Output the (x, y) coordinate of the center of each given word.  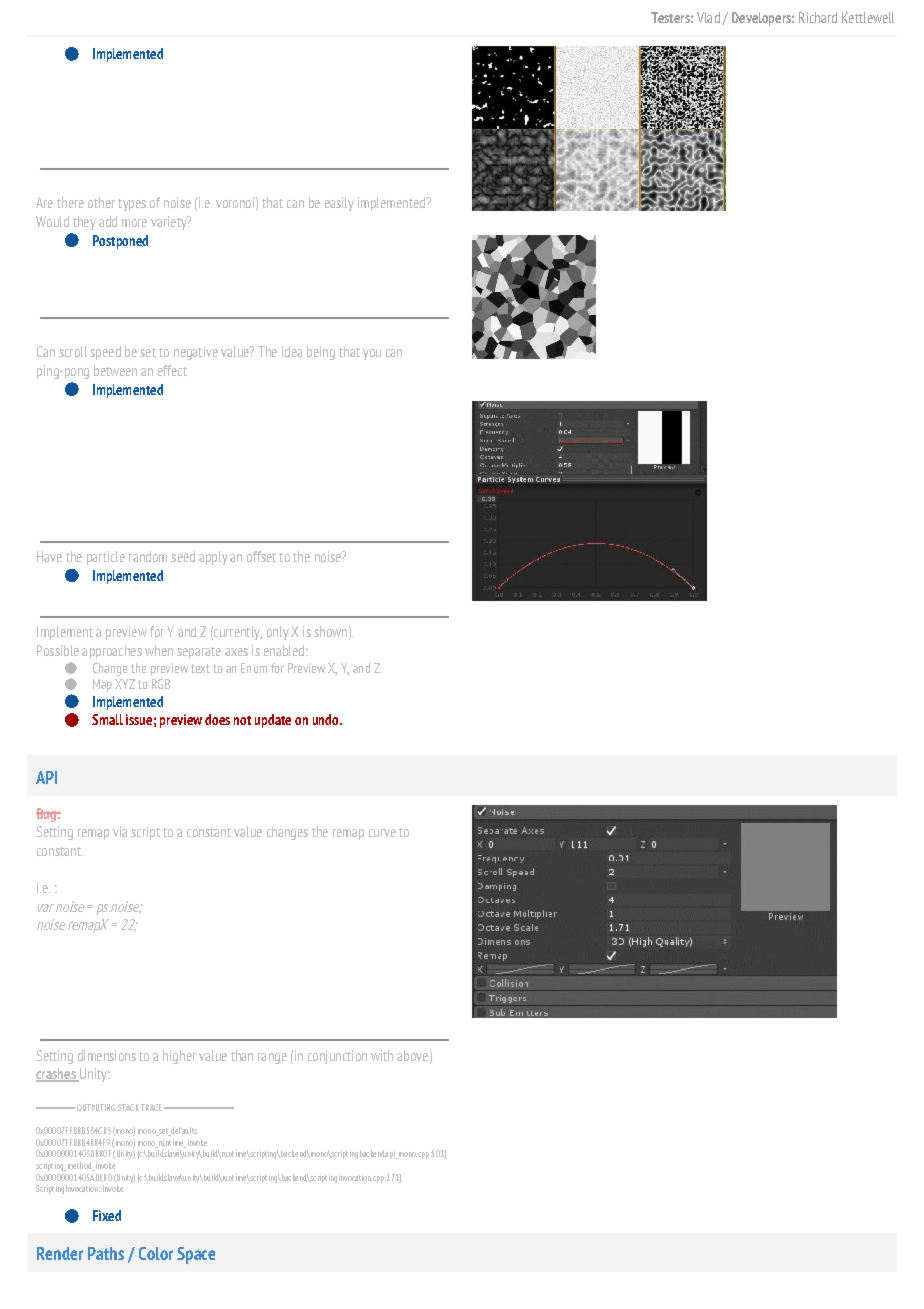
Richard (818, 17)
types (132, 205)
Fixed (107, 1215)
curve (382, 833)
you (372, 354)
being (321, 353)
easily (339, 204)
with (382, 1055)
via (120, 831)
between (115, 370)
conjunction (337, 1057)
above (412, 1055)
